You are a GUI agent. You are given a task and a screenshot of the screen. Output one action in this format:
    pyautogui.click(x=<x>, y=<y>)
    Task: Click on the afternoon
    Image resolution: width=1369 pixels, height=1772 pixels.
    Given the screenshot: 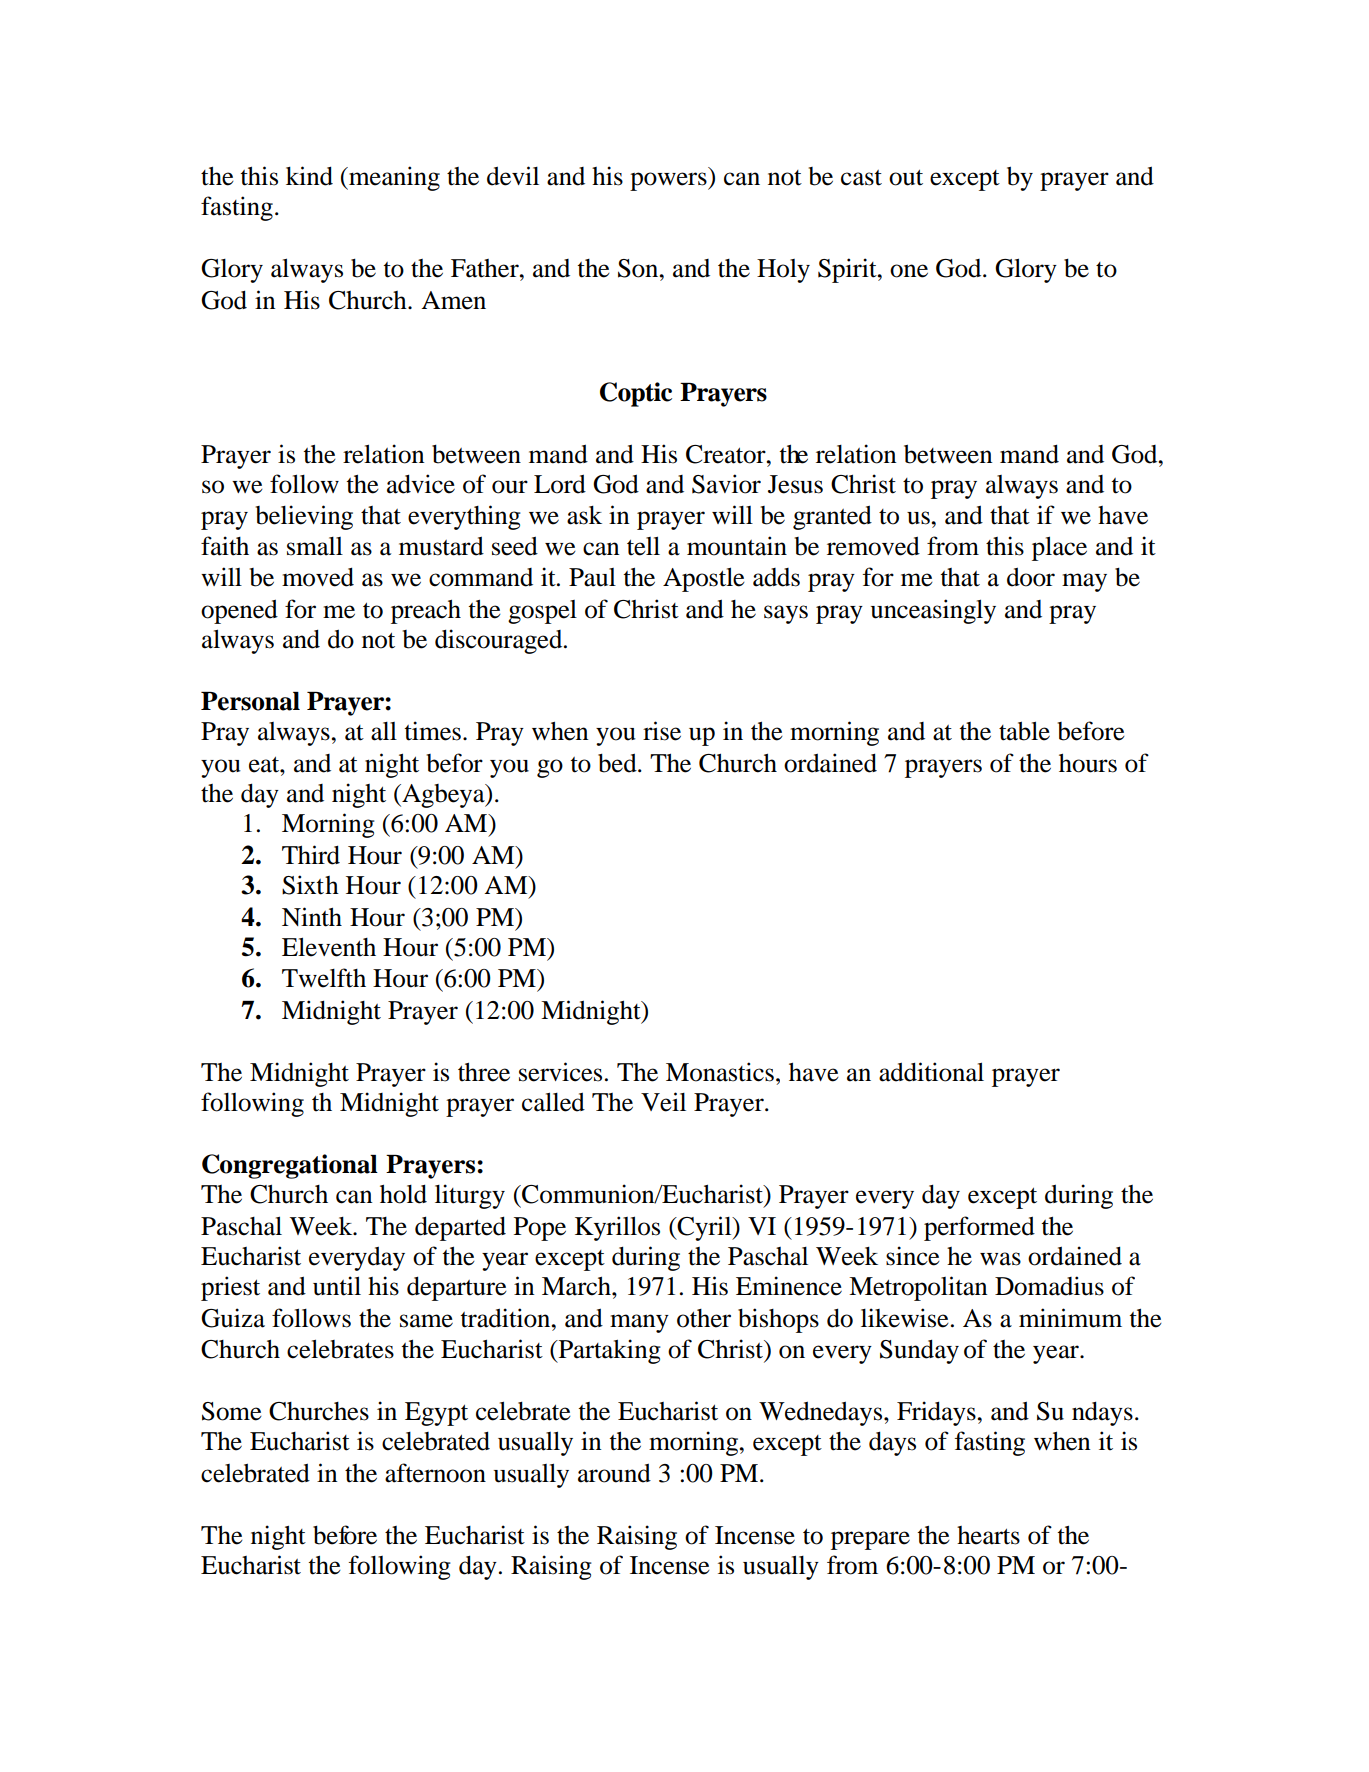 What is the action you would take?
    pyautogui.click(x=435, y=1473)
